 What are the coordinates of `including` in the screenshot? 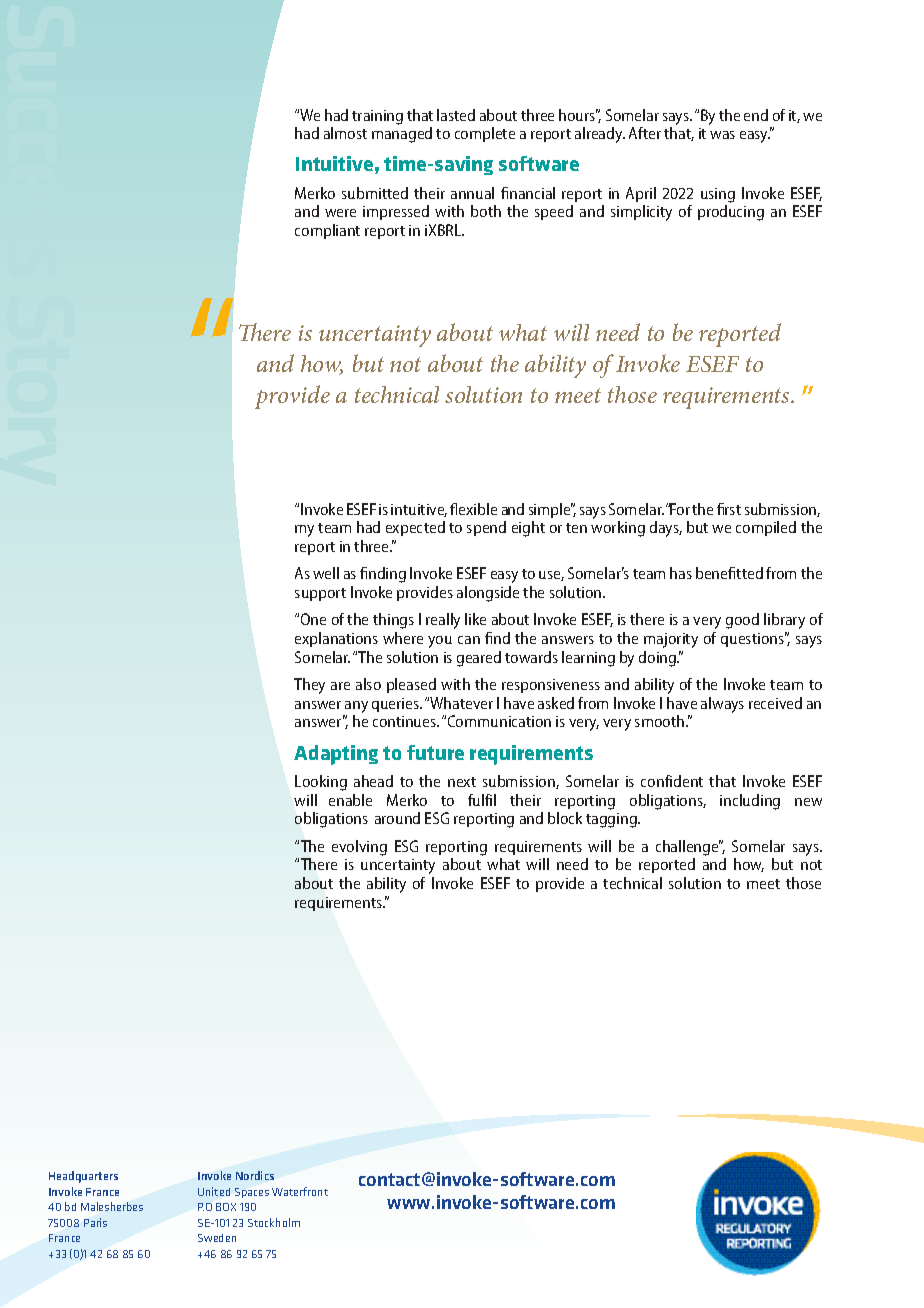 It's located at (750, 802).
